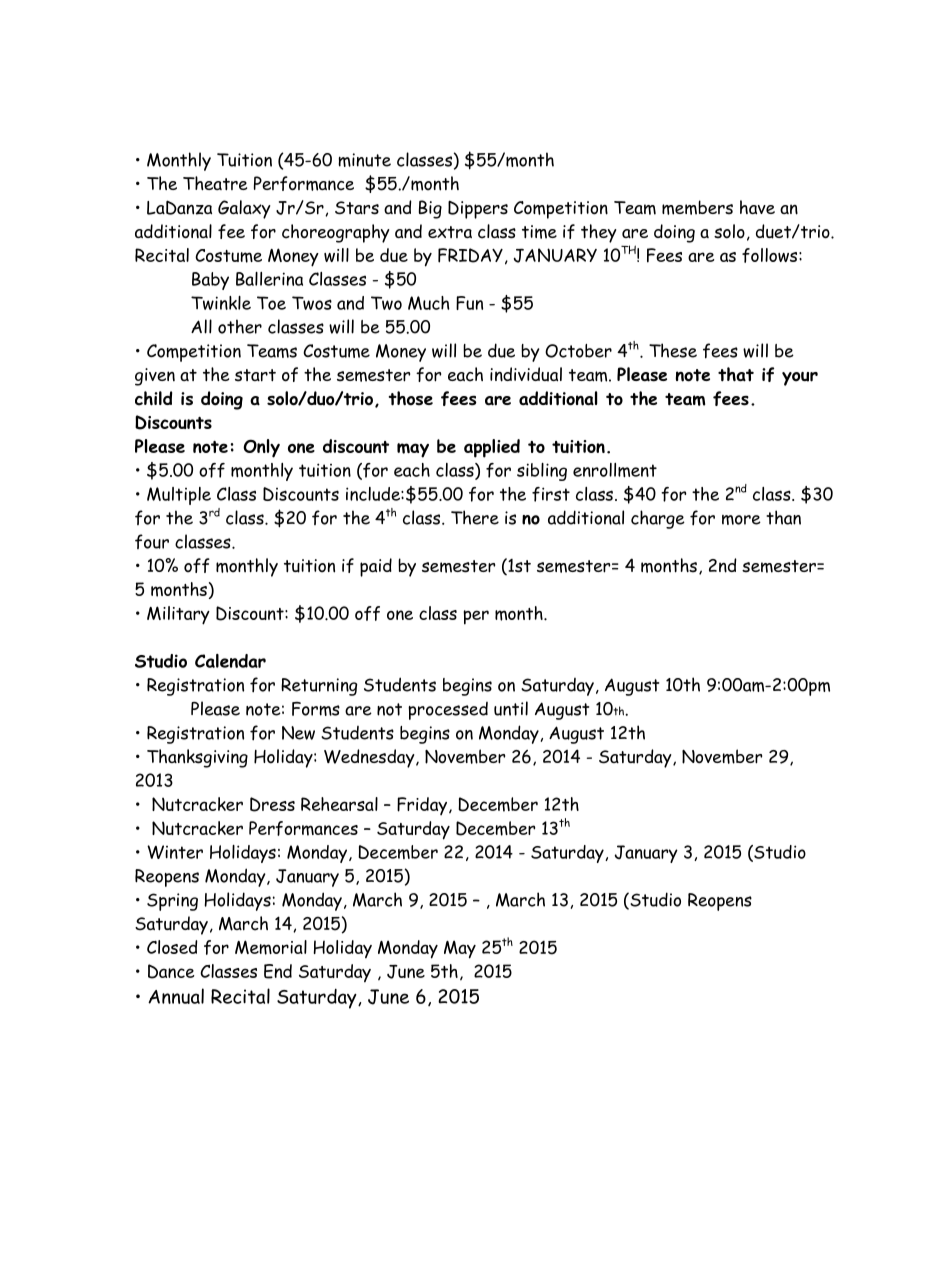 The image size is (952, 1272). Describe the element at coordinates (339, 804) in the page. I see `Rehearsal` at that location.
